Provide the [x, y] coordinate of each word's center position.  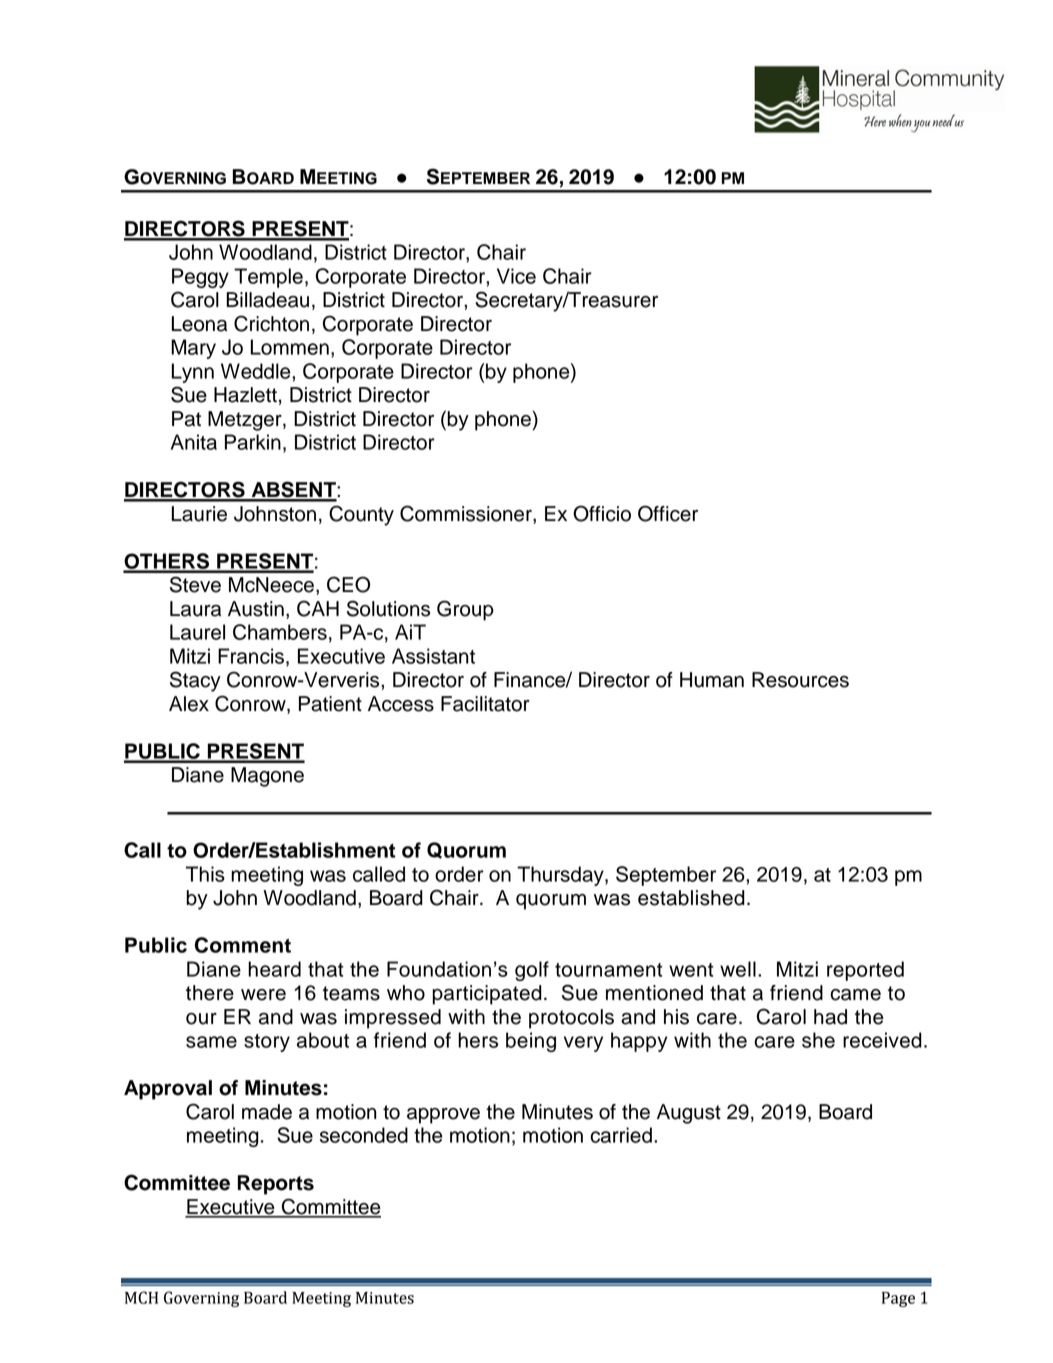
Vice [516, 276]
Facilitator [485, 704]
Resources [800, 680]
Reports [276, 1185]
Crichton [271, 323]
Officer [668, 513]
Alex [189, 704]
